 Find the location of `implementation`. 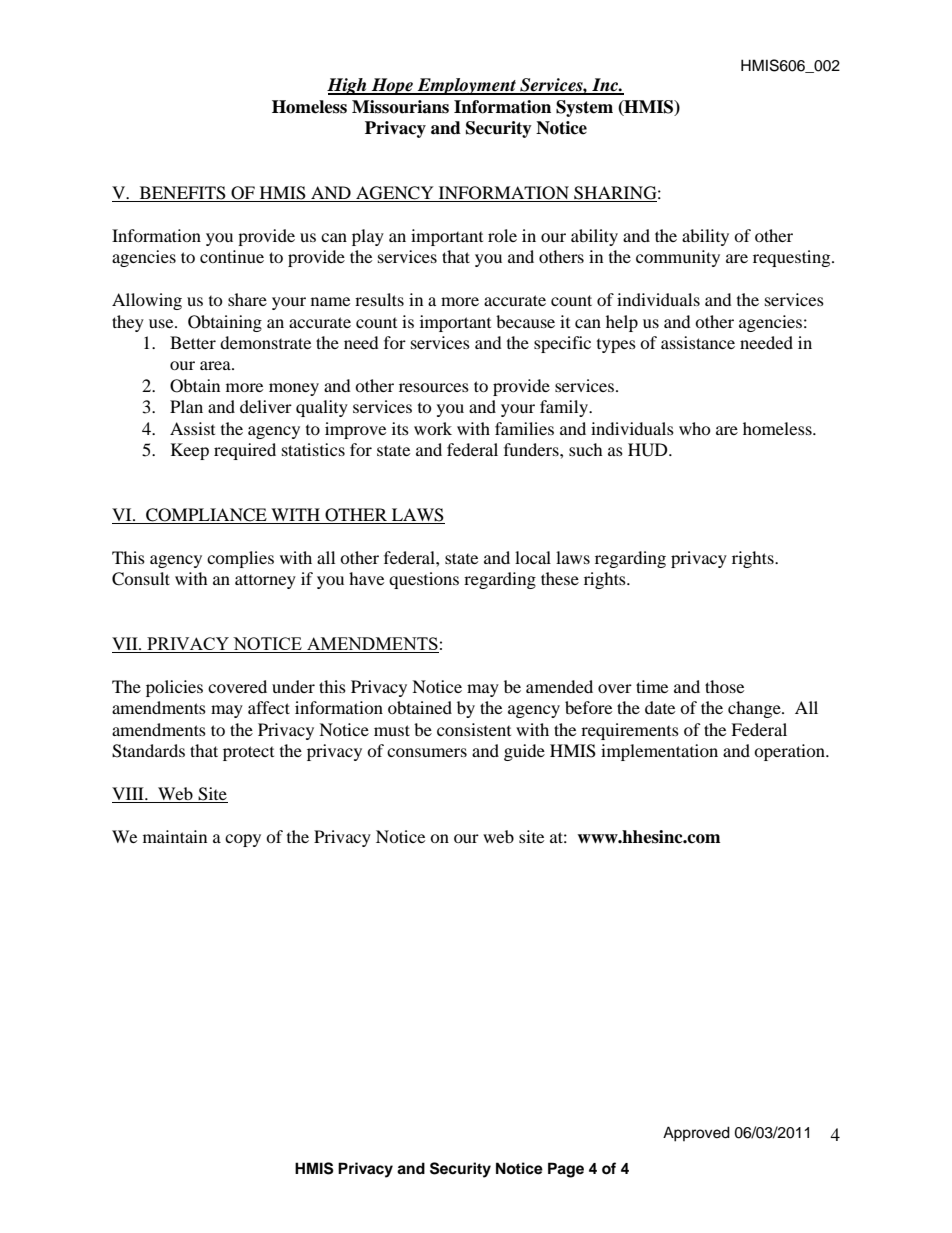

implementation is located at coordinates (659, 752).
